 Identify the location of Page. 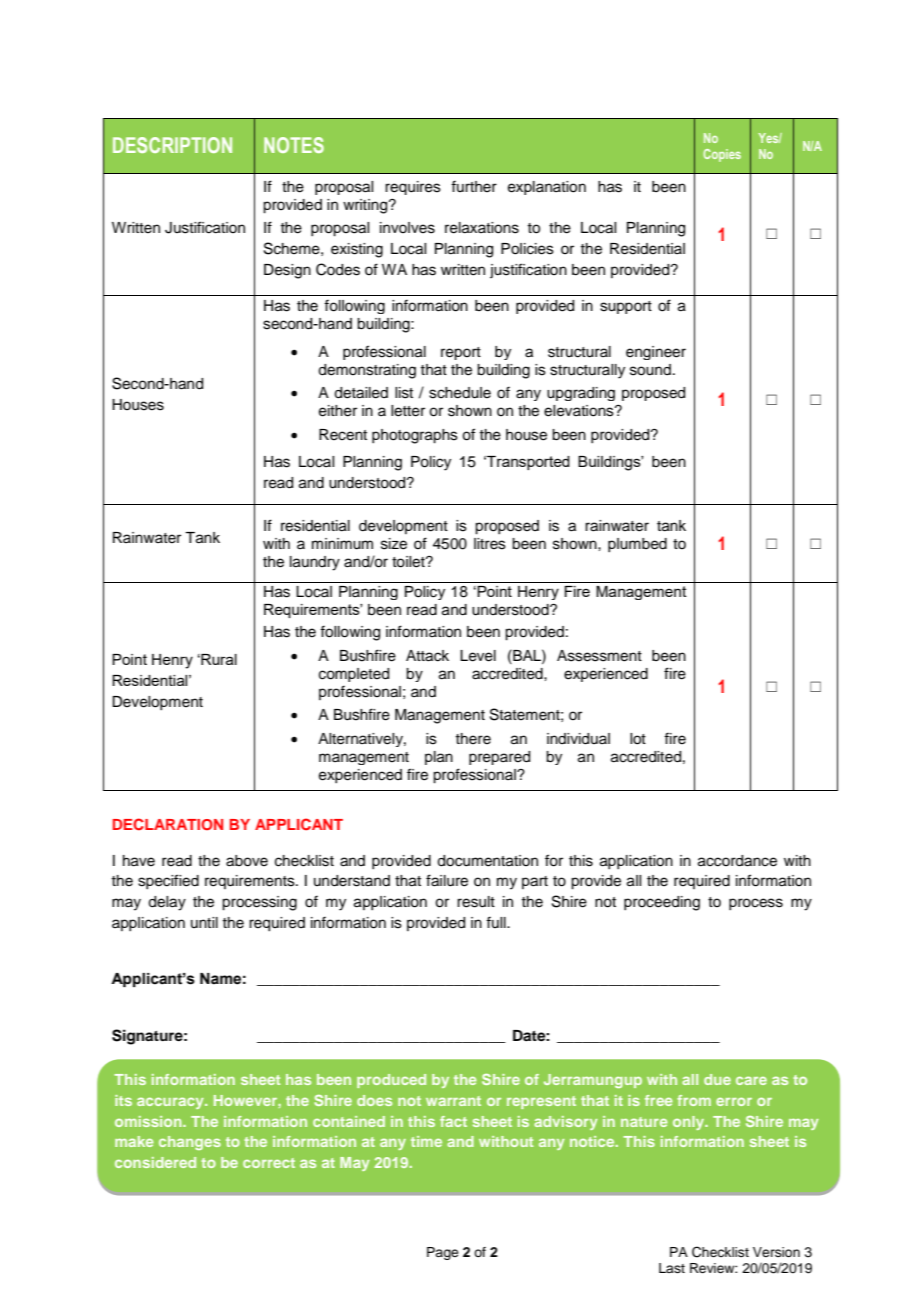
(443, 1253).
